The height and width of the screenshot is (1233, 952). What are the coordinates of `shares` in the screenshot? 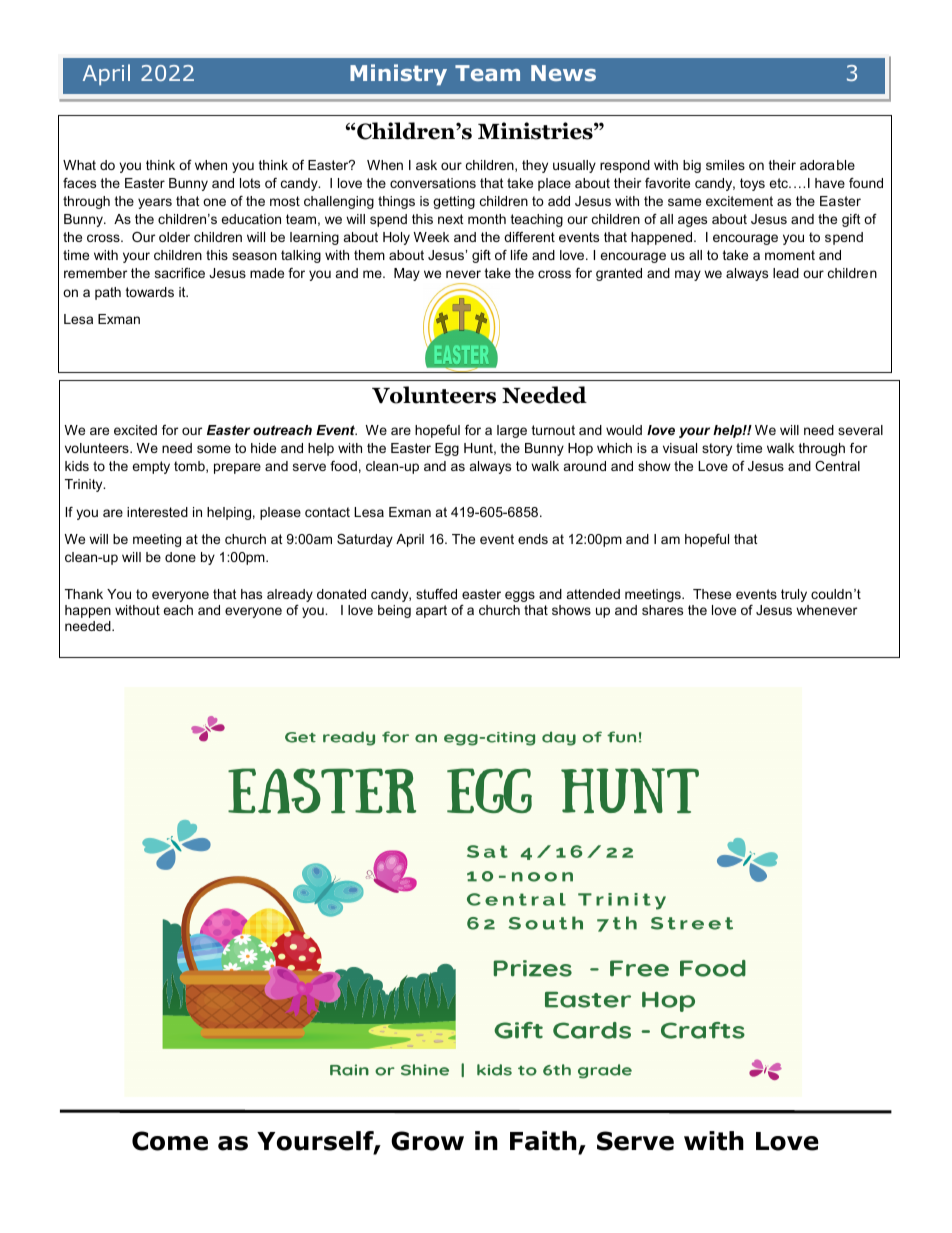 It's located at (662, 610).
